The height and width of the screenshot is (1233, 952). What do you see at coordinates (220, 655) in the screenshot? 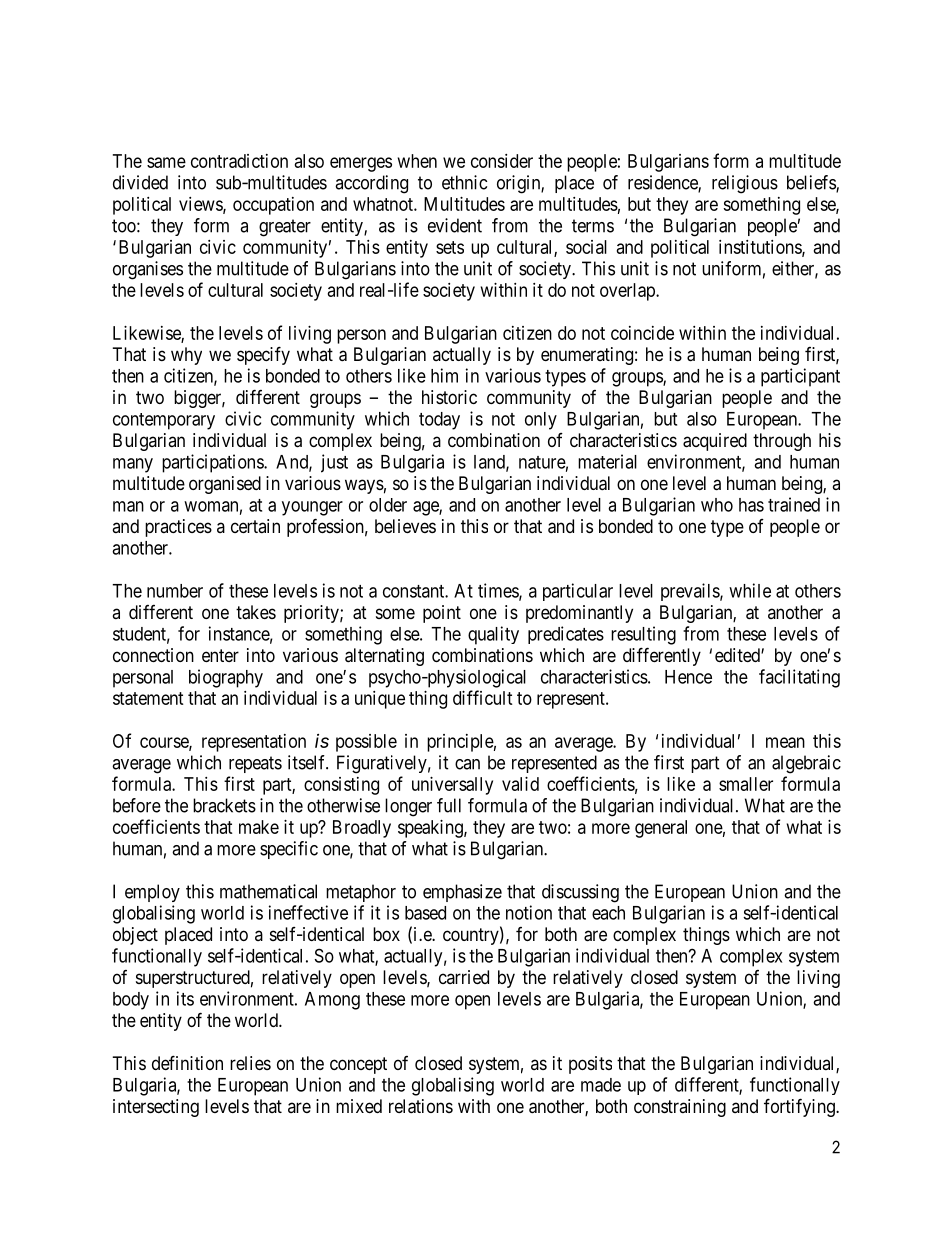
I see `enter` at bounding box center [220, 655].
